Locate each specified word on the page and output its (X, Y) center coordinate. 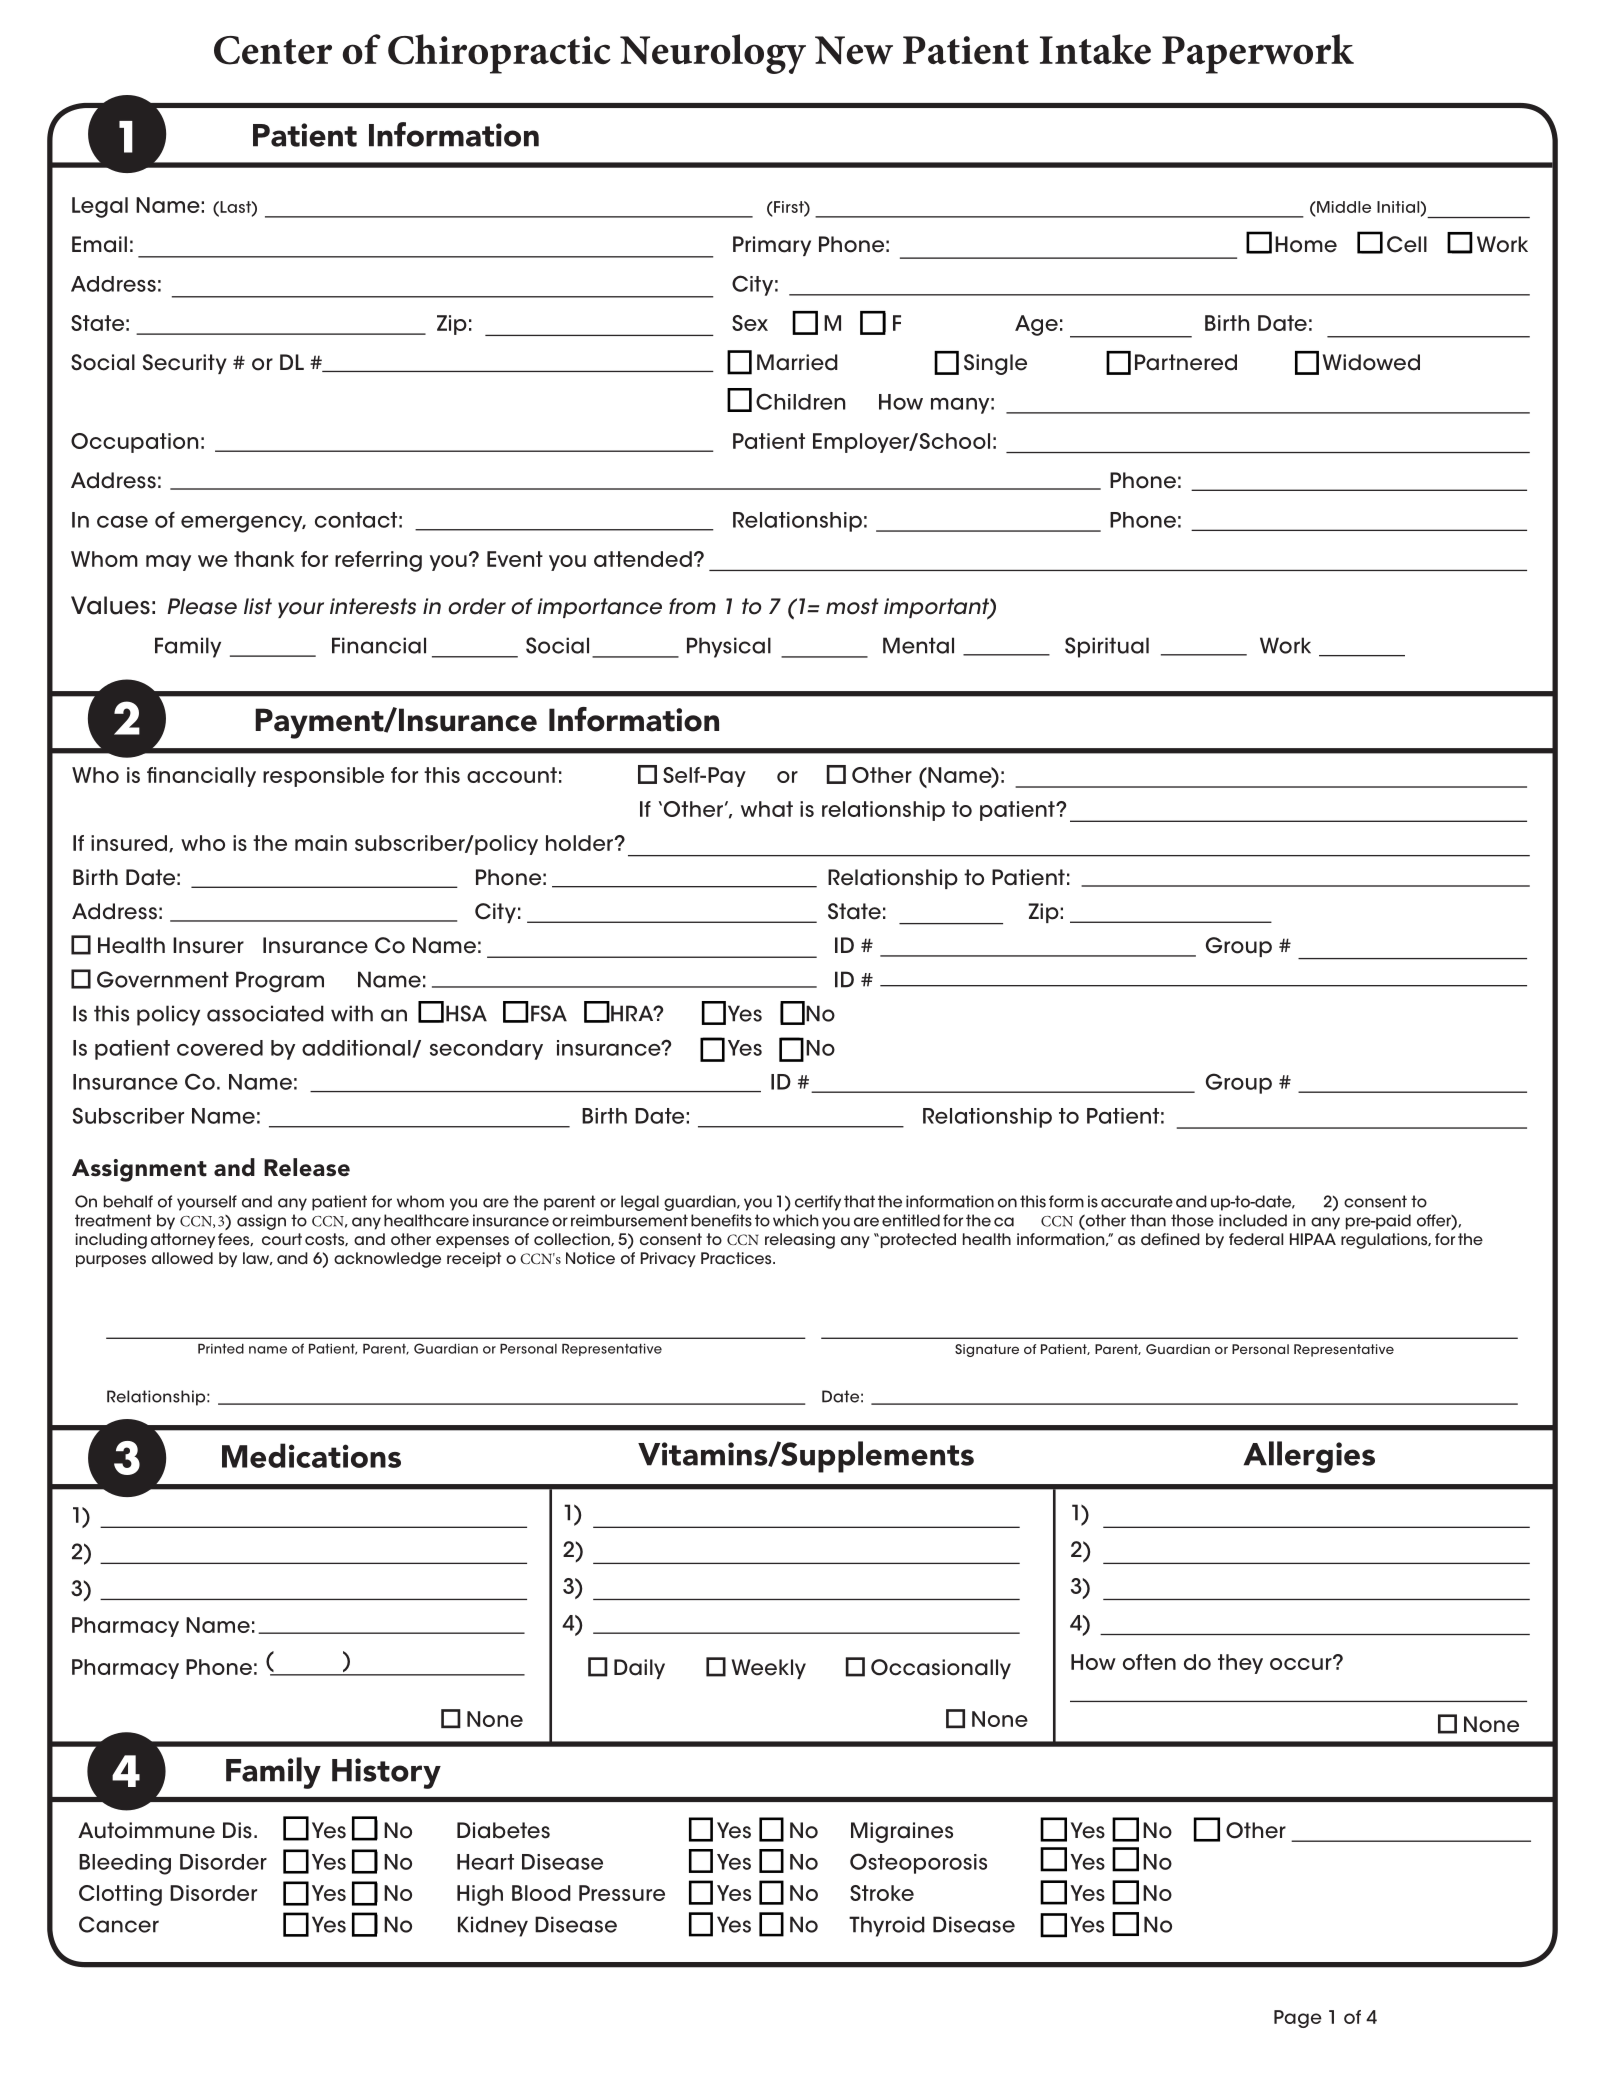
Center (273, 50)
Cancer (119, 1924)
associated (265, 1013)
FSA (549, 1013)
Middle (1343, 207)
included (1253, 1220)
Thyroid (887, 1926)
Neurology (713, 54)
